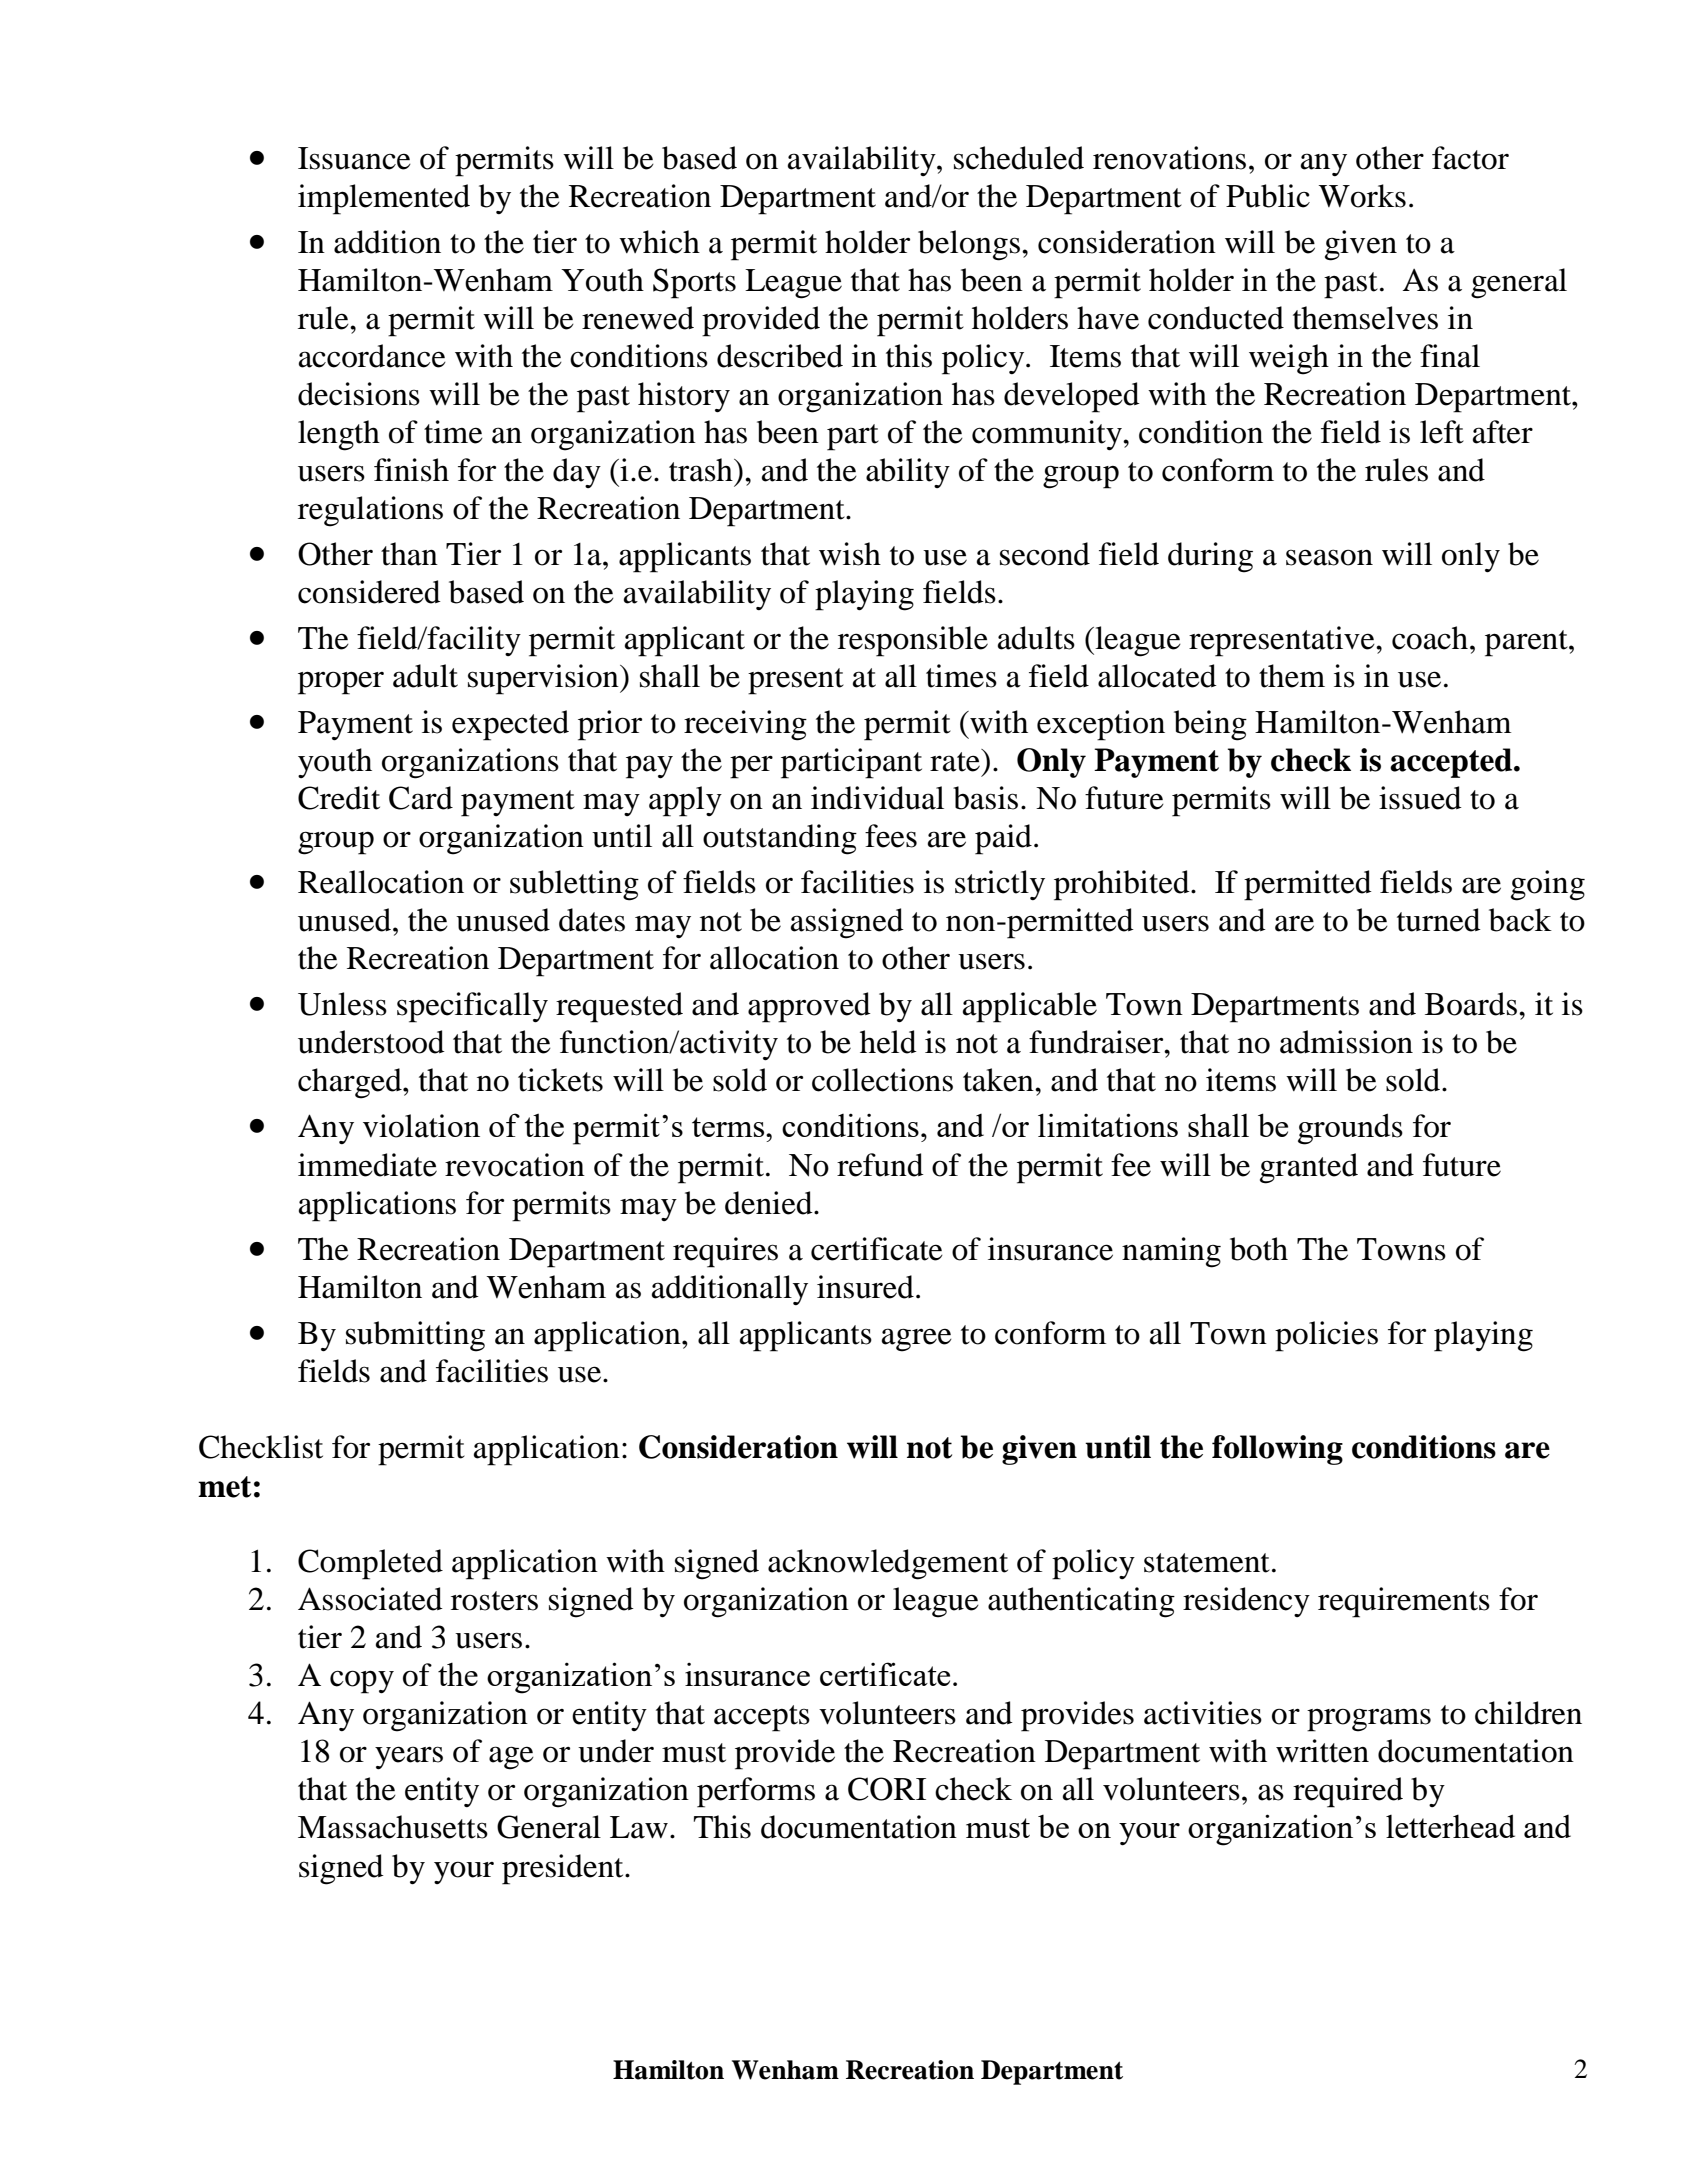 This screenshot has width=1687, height=2184. I want to click on CORI, so click(887, 1789).
